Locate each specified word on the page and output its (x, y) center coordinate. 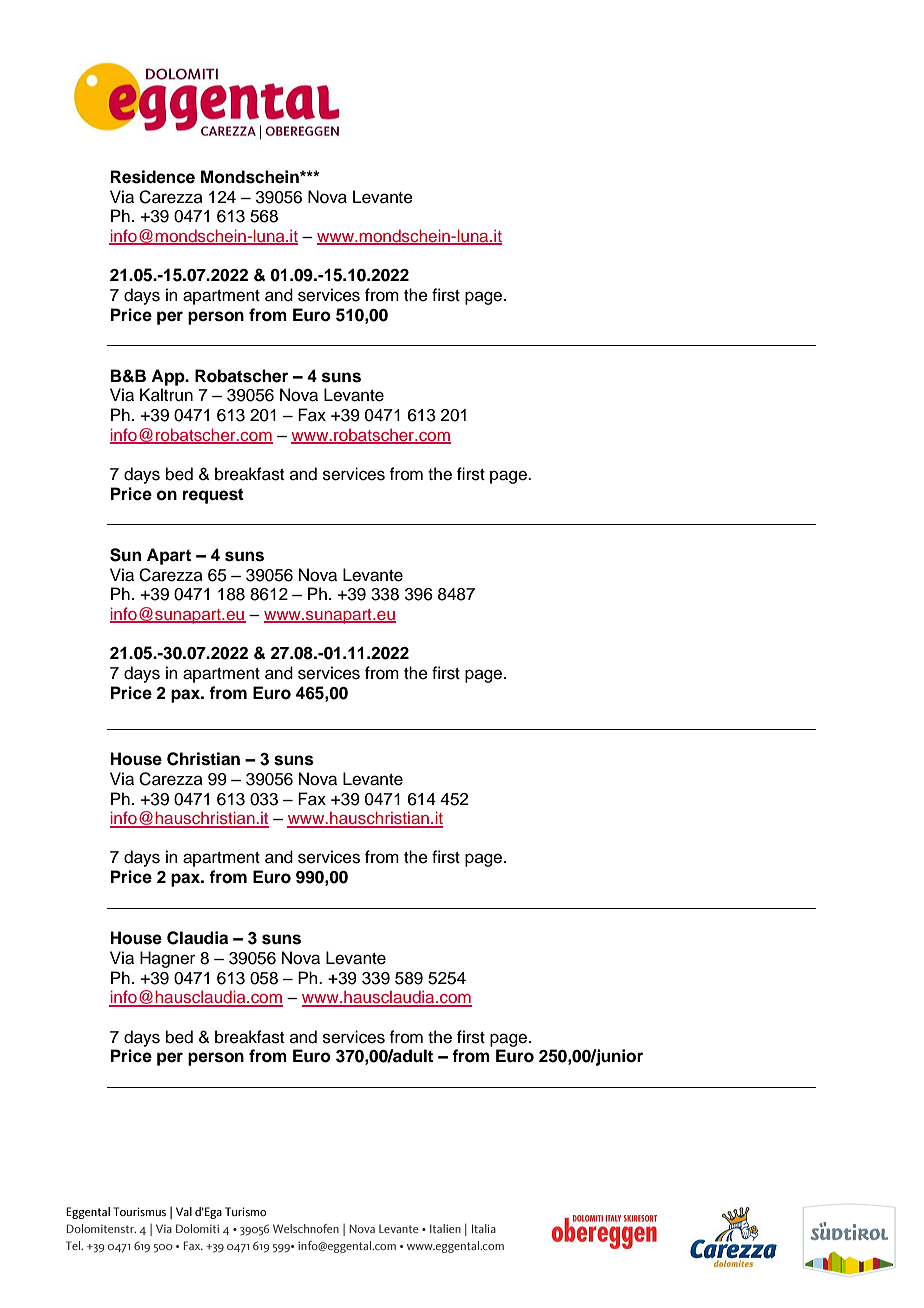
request (213, 496)
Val (184, 1211)
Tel (74, 1245)
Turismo (245, 1211)
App (169, 377)
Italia (484, 1228)
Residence (153, 177)
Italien (445, 1228)
